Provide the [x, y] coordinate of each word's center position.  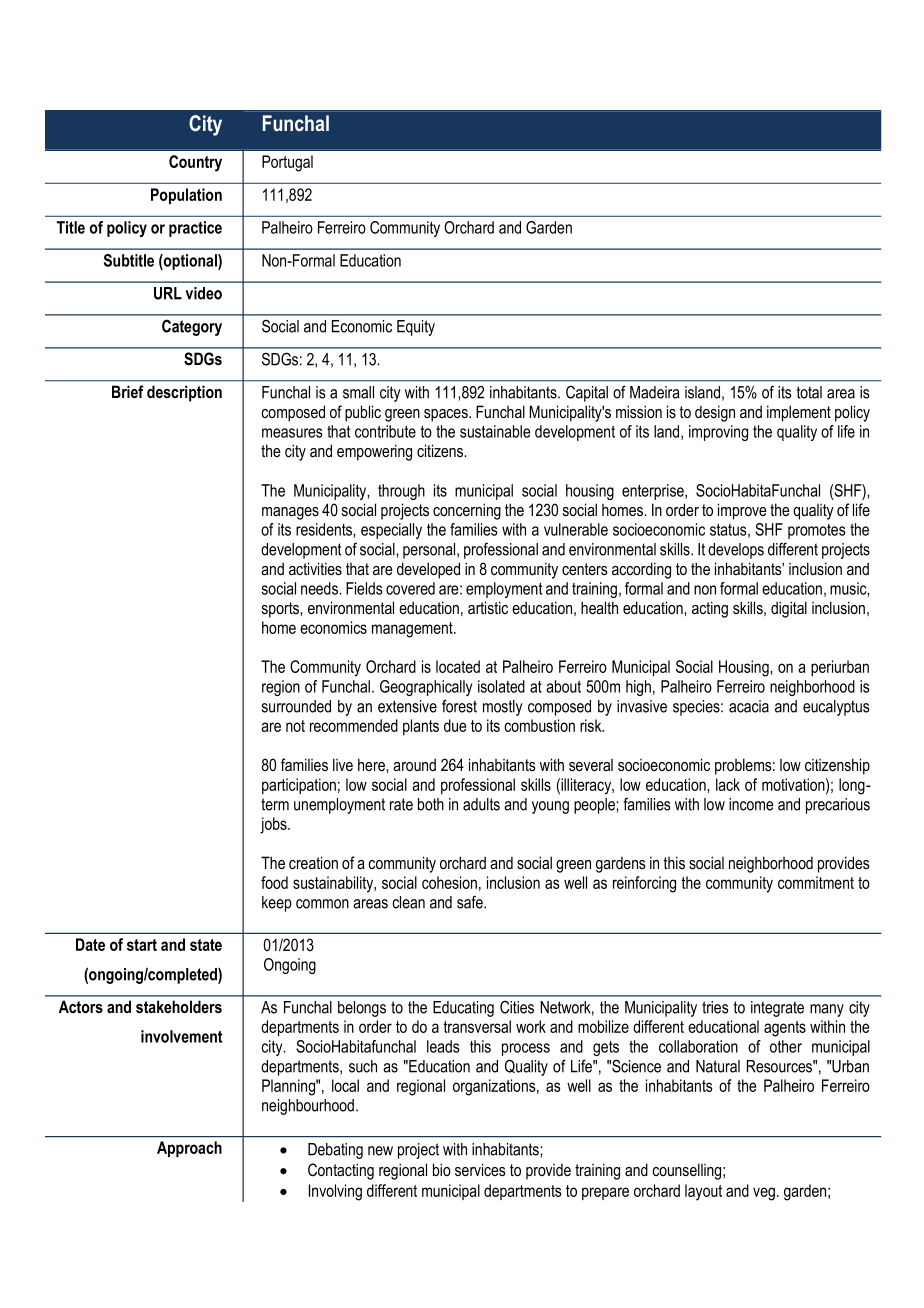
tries [715, 1007]
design [715, 413]
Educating [463, 1009]
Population [186, 196]
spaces [447, 415]
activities [315, 569]
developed [428, 570]
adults [481, 804]
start [142, 945]
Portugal [287, 163]
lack [728, 784]
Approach [189, 1149]
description [184, 393]
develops [736, 551]
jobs [274, 825]
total [809, 392]
